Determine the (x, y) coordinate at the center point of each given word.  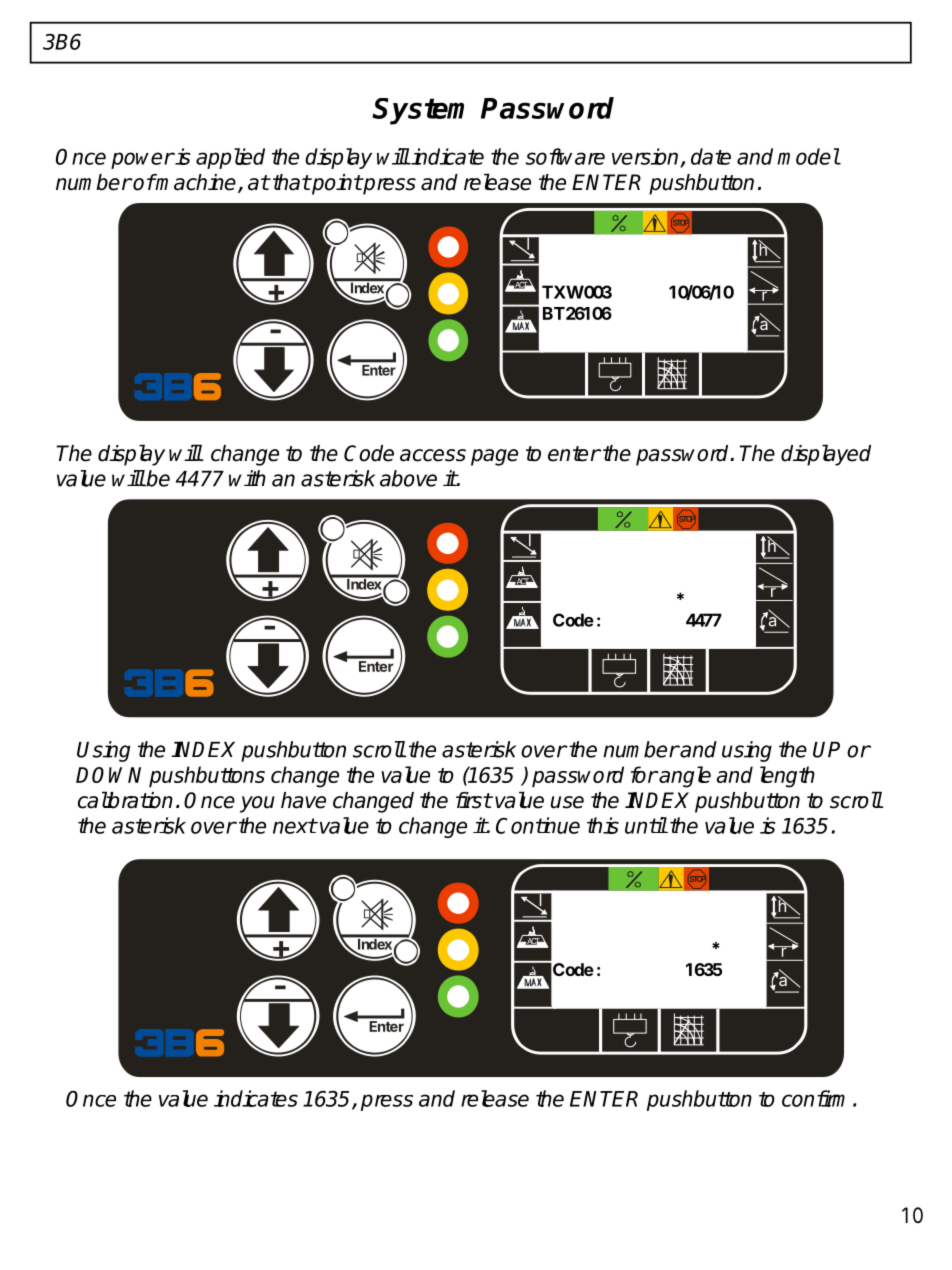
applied (230, 158)
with (247, 478)
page (494, 457)
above (408, 478)
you (257, 804)
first (474, 800)
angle (685, 777)
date (711, 156)
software (565, 156)
